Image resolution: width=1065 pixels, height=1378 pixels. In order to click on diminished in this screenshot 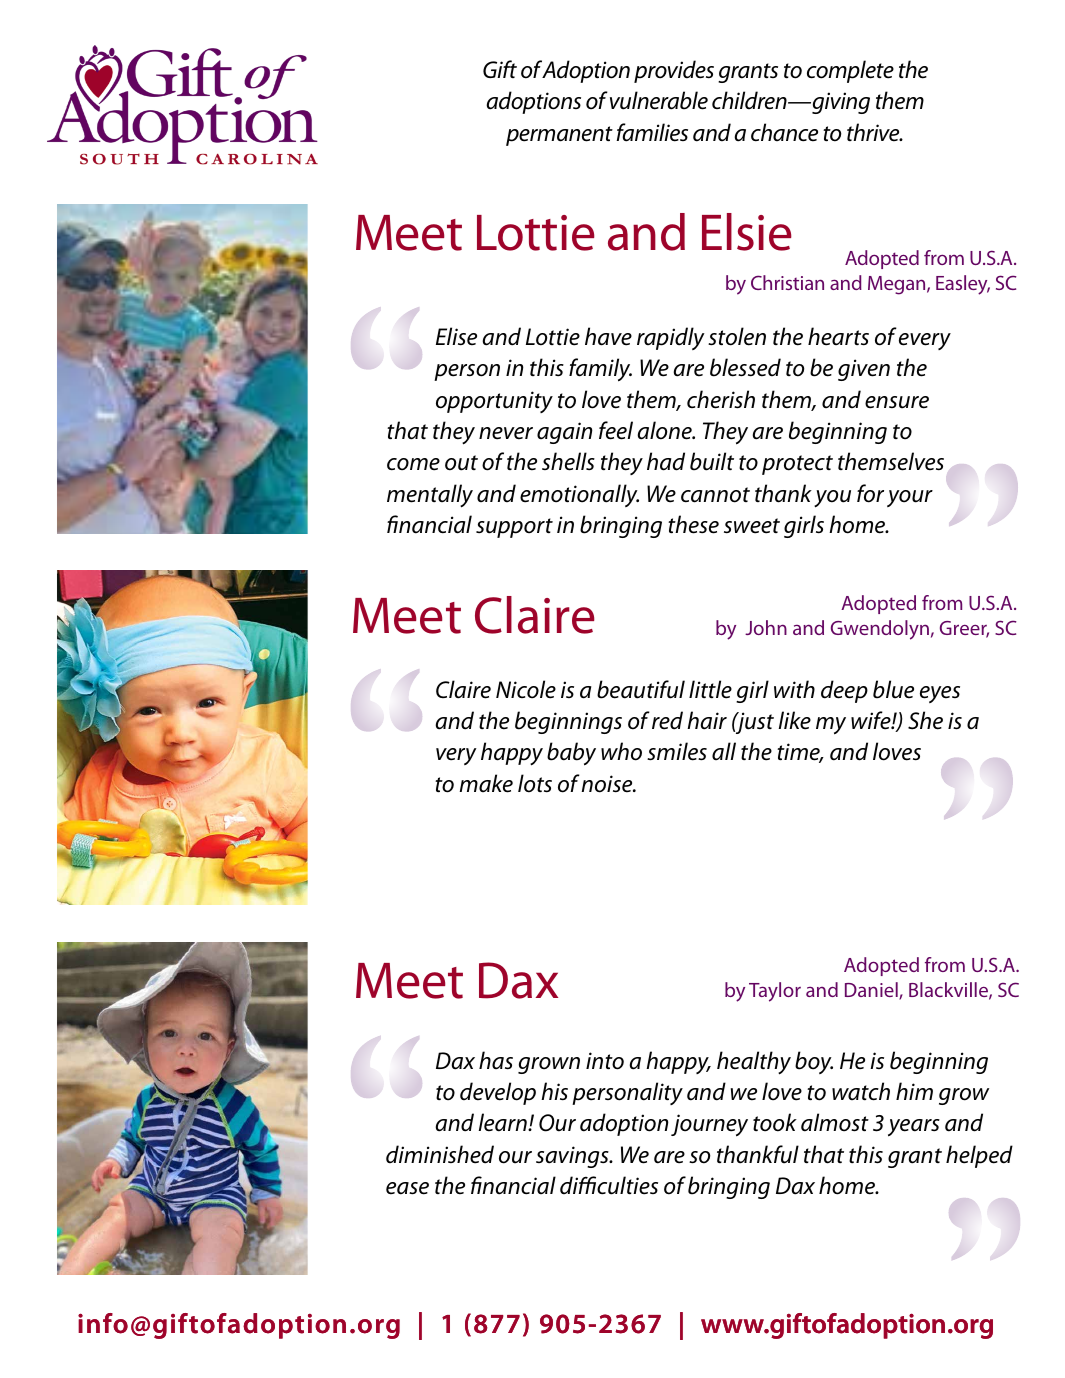, I will do `click(440, 1154)`.
